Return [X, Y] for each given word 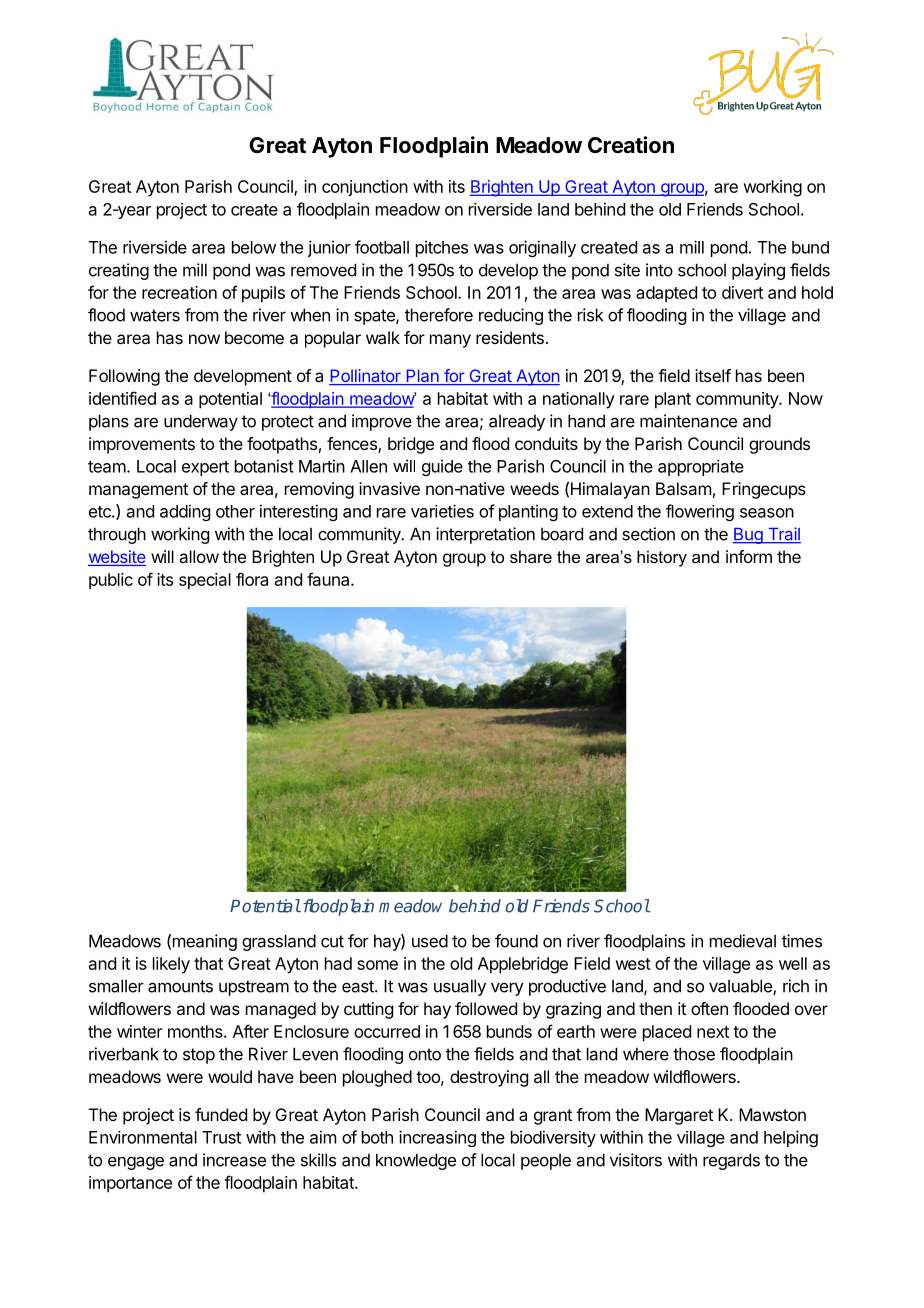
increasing [437, 1138]
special [205, 581]
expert [205, 468]
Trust [221, 1137]
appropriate [701, 467]
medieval [743, 941]
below [254, 247]
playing [758, 271]
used [430, 941]
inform [749, 556]
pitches [442, 248]
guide [442, 467]
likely [171, 965]
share [531, 556]
